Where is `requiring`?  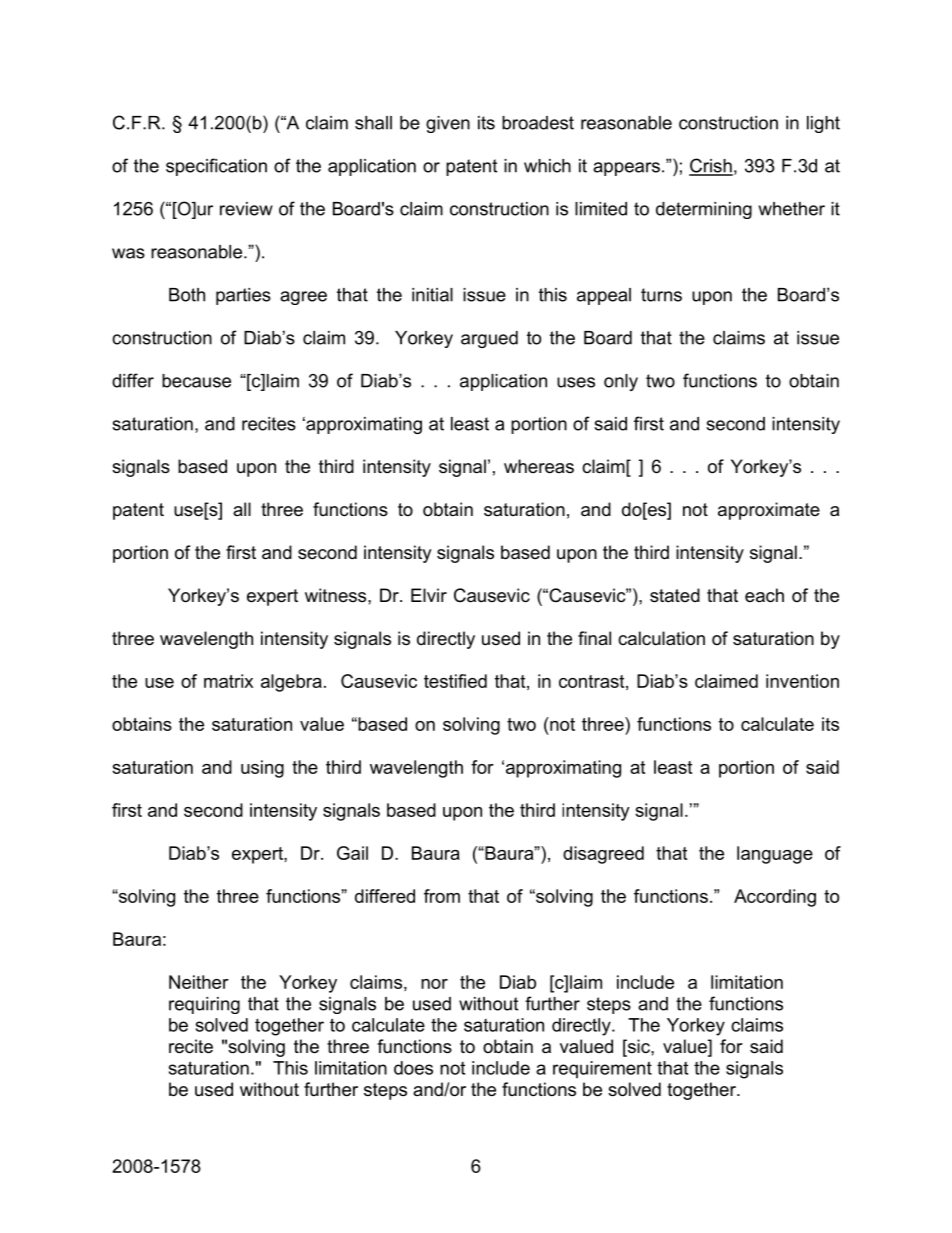
requiring is located at coordinates (204, 1005).
